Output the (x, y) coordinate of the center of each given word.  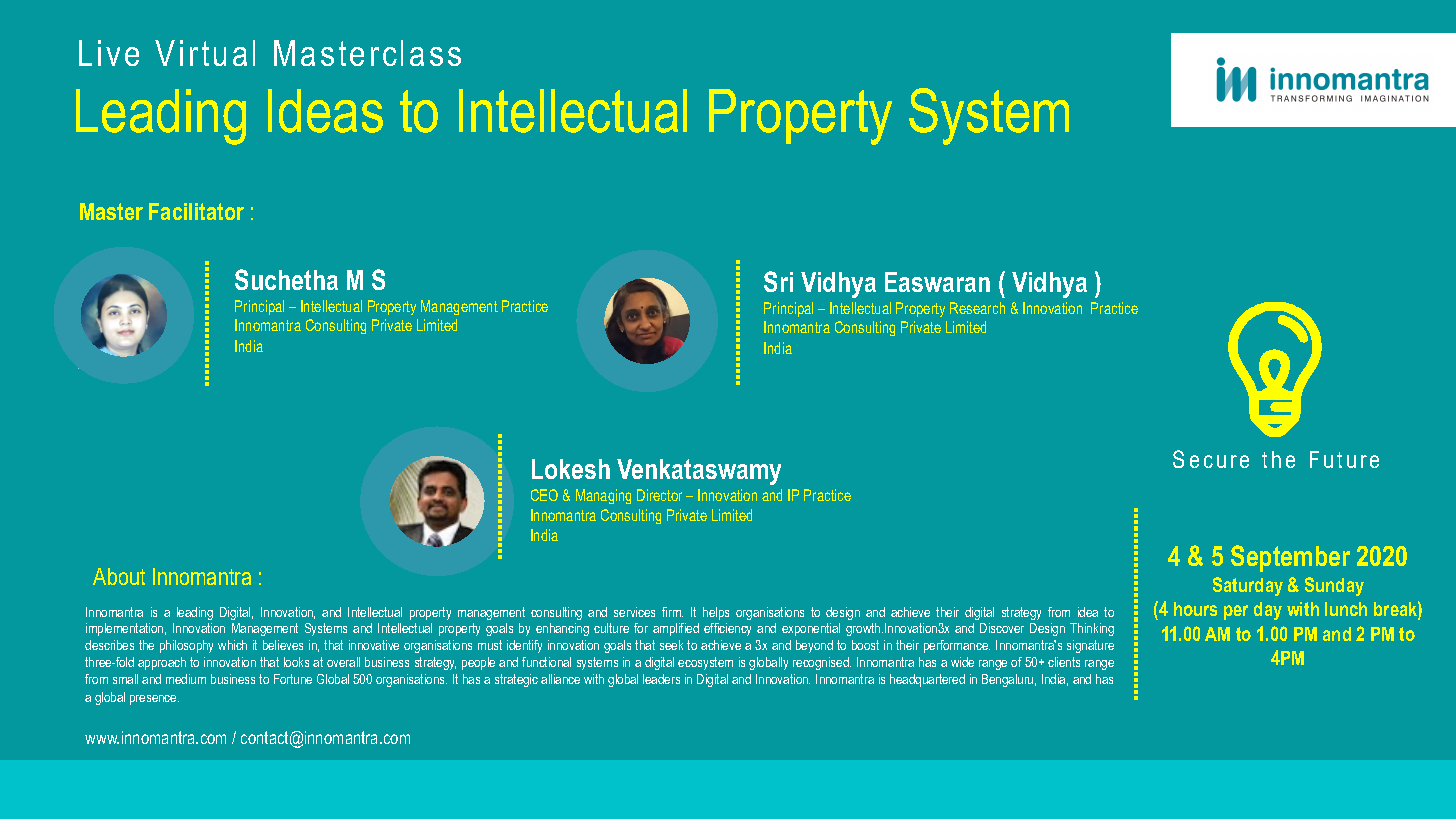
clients (1064, 662)
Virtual (205, 53)
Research (977, 308)
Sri (778, 281)
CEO (544, 495)
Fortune (293, 679)
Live (109, 53)
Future (1344, 459)
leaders (661, 679)
